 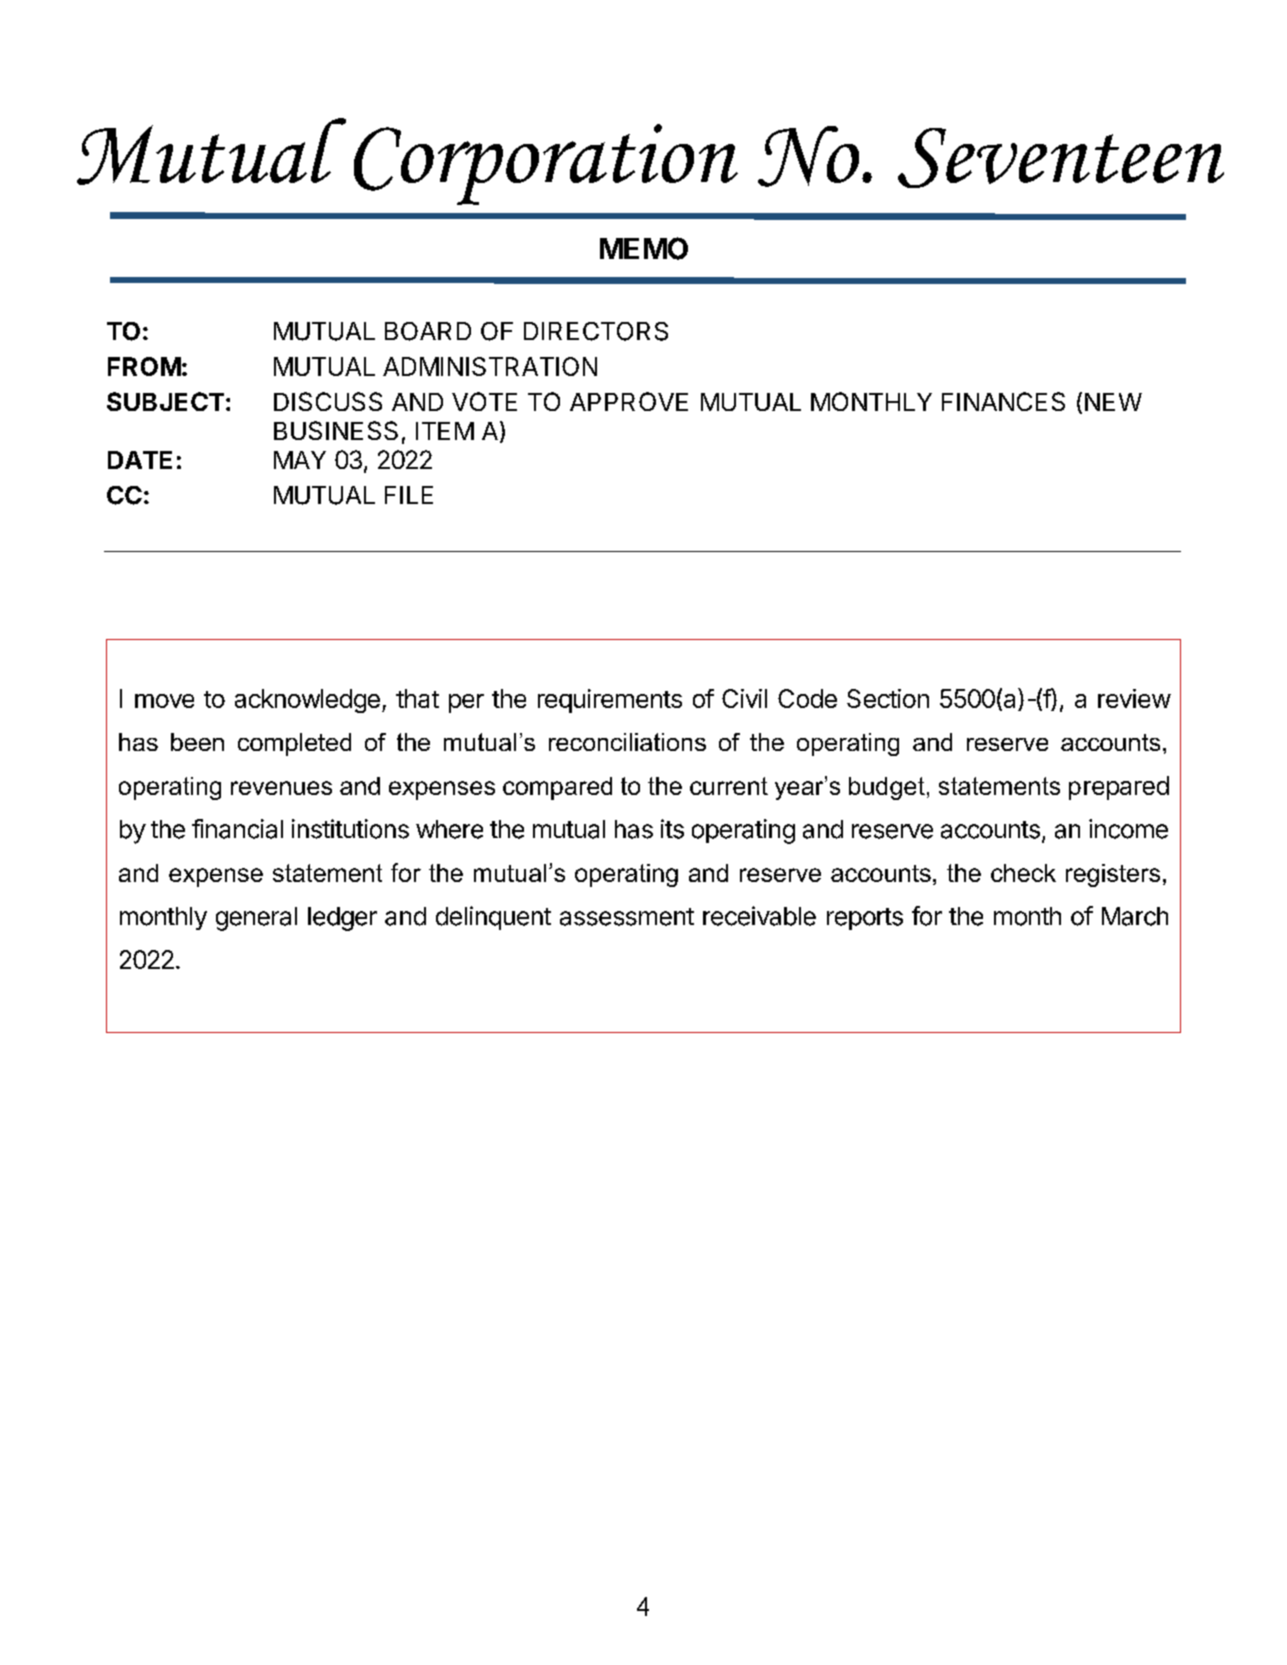 What do you see at coordinates (1003, 401) in the screenshot?
I see `FINANCES` at bounding box center [1003, 401].
